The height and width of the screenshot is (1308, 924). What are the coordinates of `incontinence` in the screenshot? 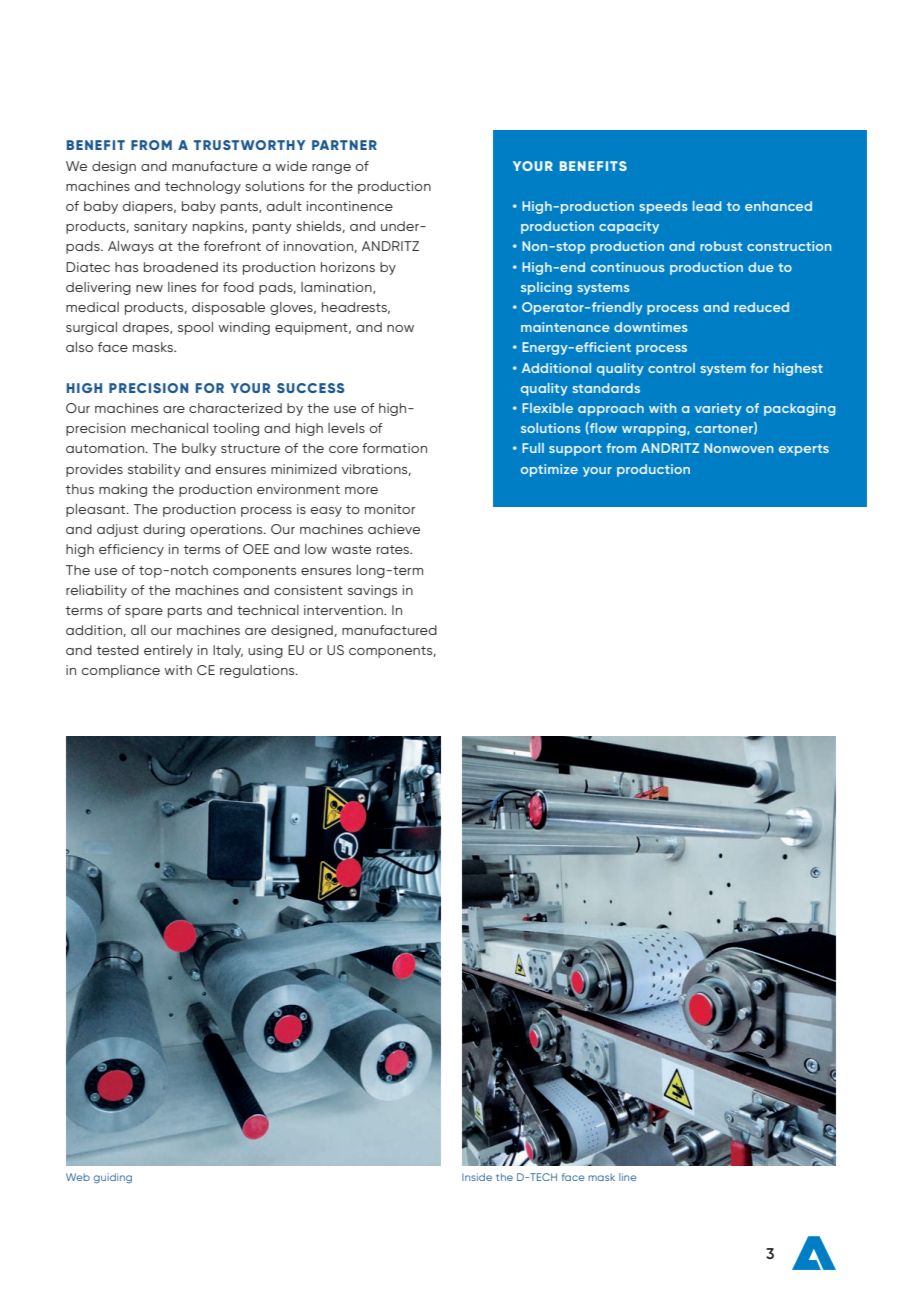 It's located at (350, 206).
